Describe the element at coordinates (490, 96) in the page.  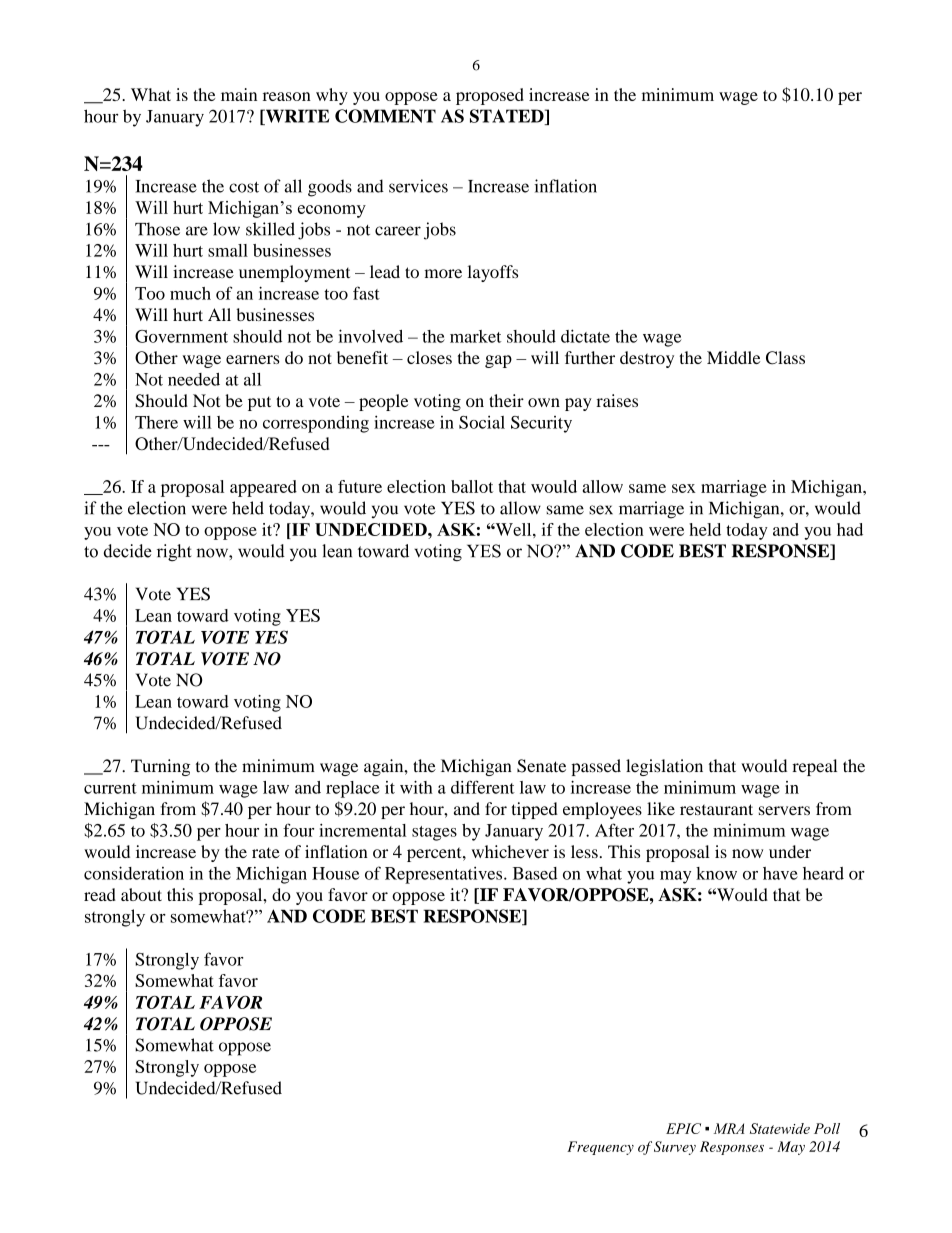
I see `proposed` at that location.
